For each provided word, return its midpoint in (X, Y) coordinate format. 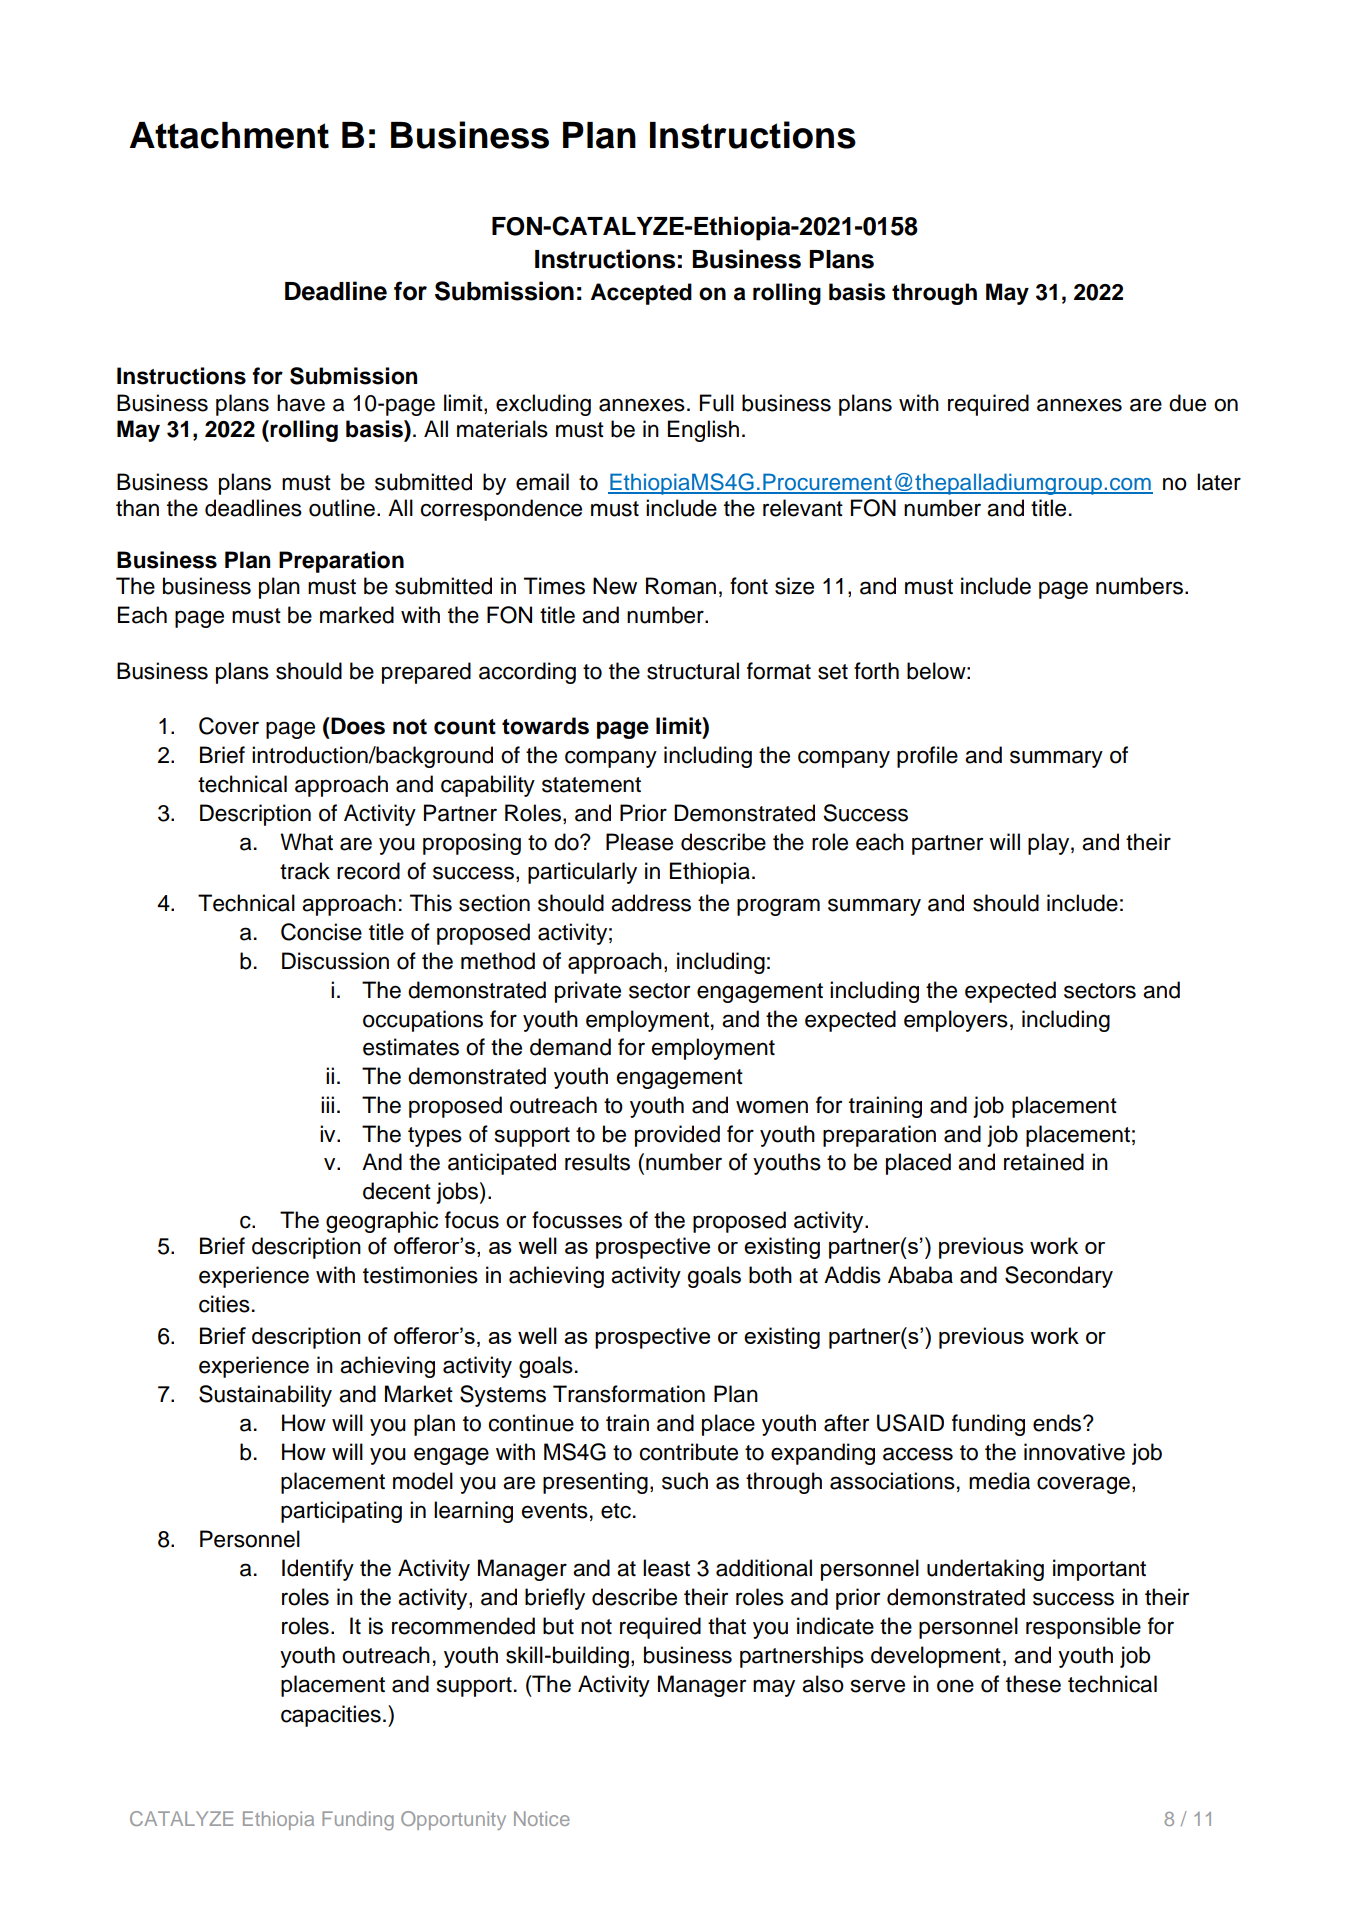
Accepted (641, 294)
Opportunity (453, 1820)
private (588, 992)
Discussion (335, 961)
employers (956, 1021)
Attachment (229, 135)
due (1187, 403)
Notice (542, 1818)
